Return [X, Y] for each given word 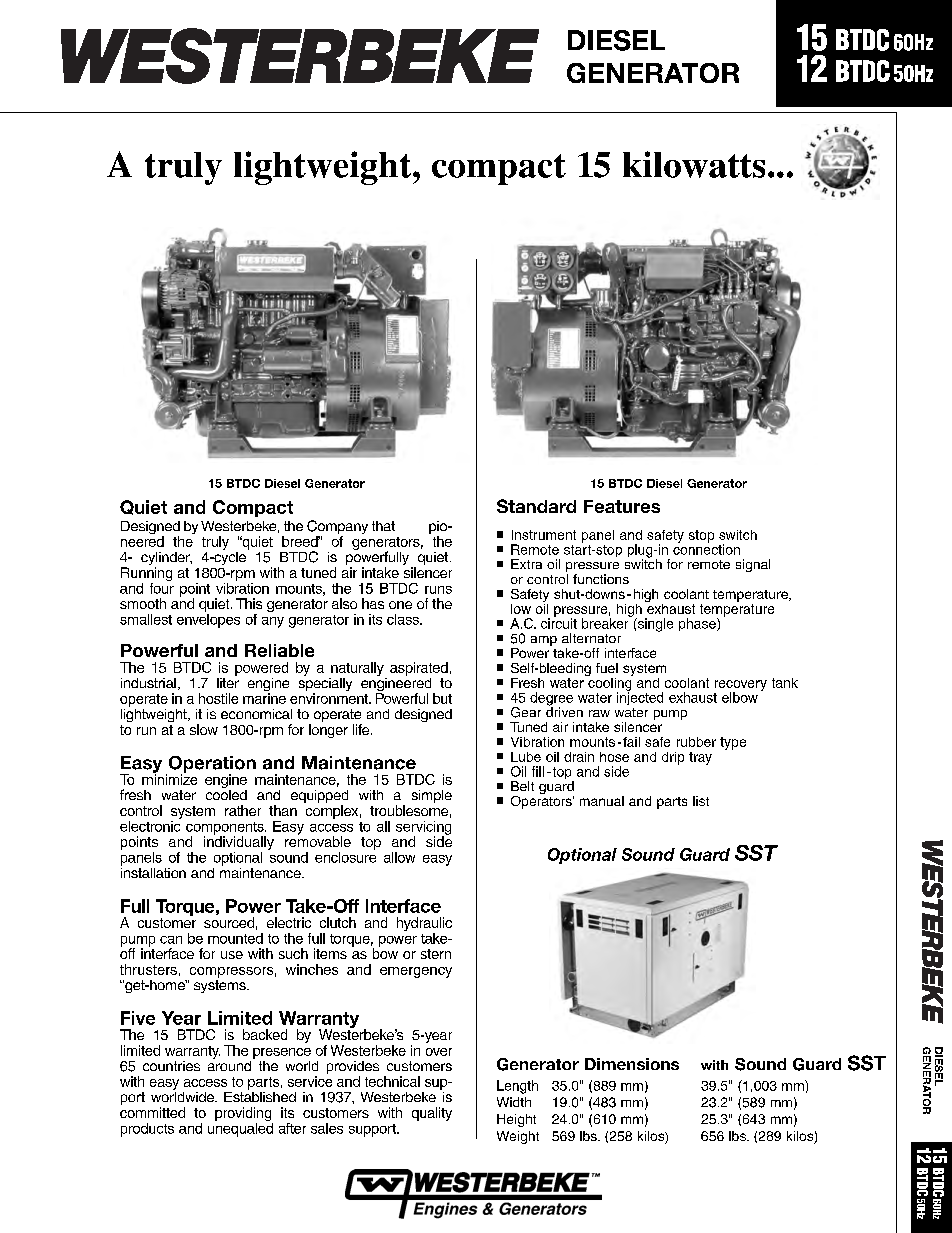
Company [337, 528]
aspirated [419, 669]
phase [698, 624]
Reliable [279, 650]
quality [432, 1114]
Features [622, 506]
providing [244, 1115]
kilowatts [694, 164]
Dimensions [632, 1064]
